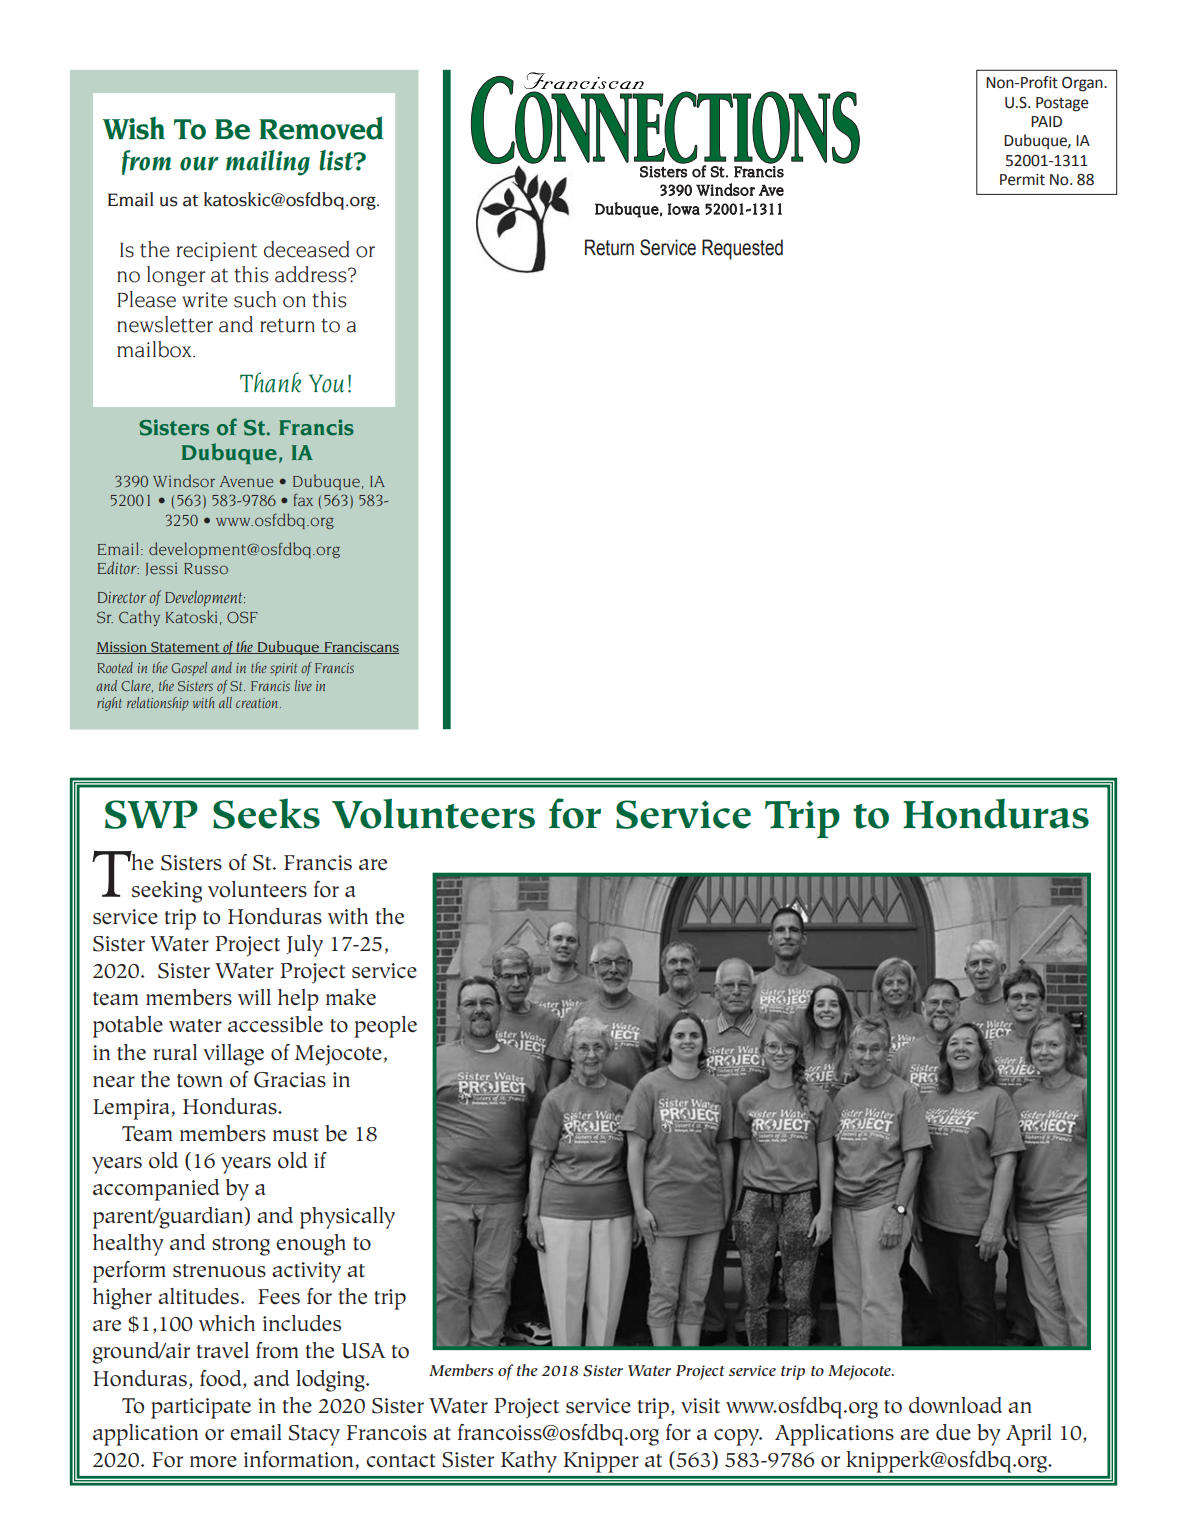 The width and height of the screenshot is (1187, 1536). What do you see at coordinates (246, 481) in the screenshot?
I see `Avenue` at bounding box center [246, 481].
